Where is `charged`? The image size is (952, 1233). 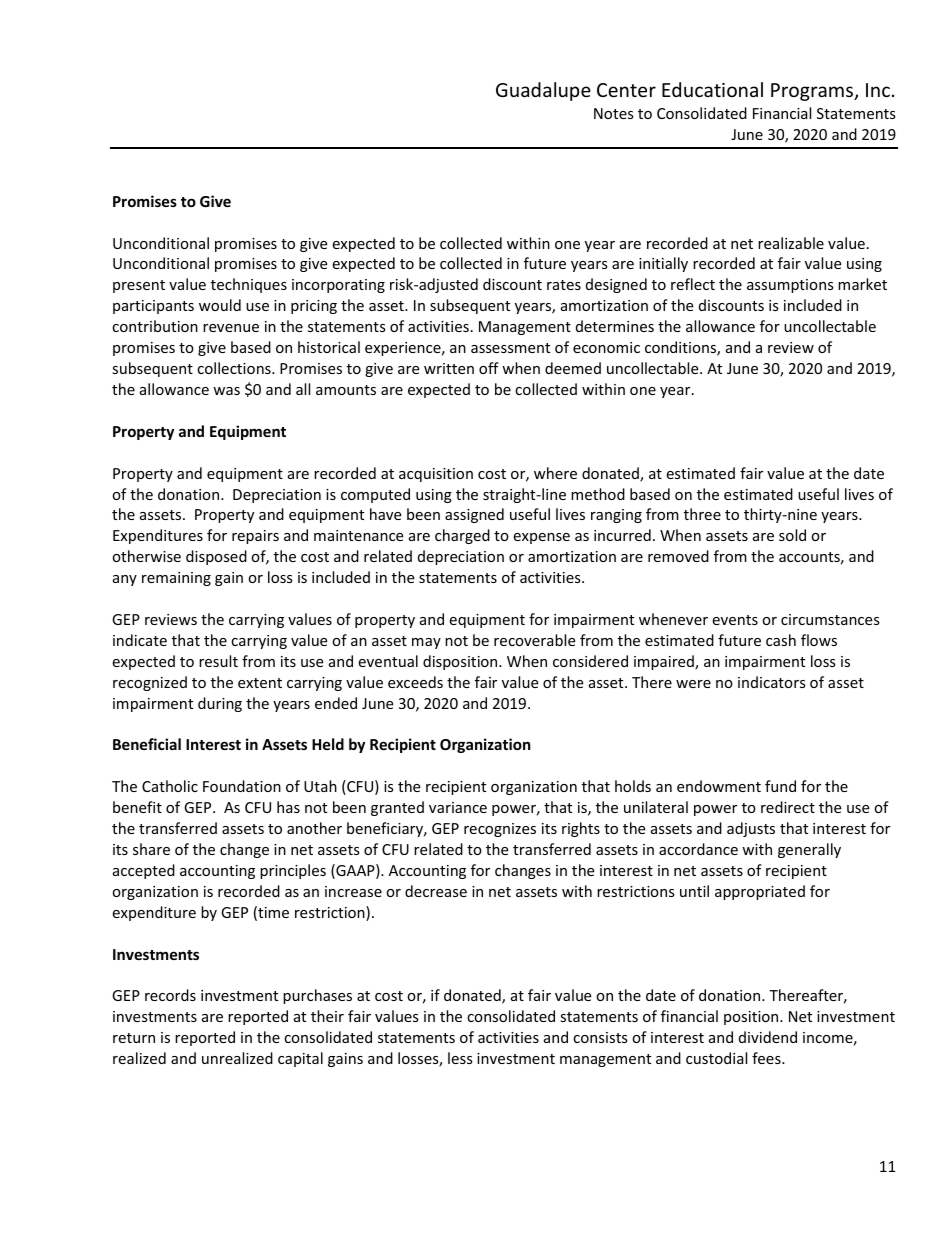 charged is located at coordinates (462, 536).
